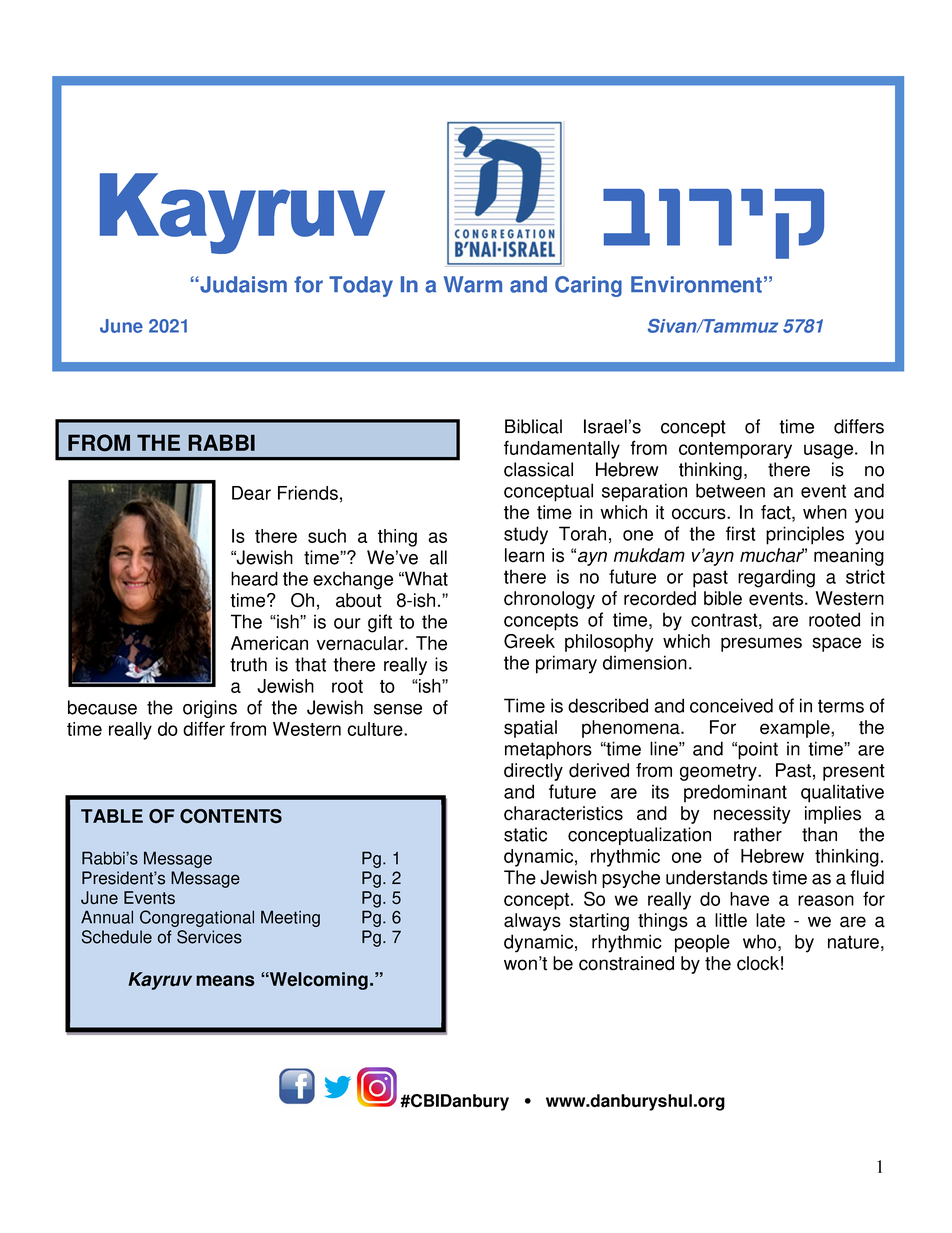  Describe the element at coordinates (532, 922) in the page. I see `always` at that location.
